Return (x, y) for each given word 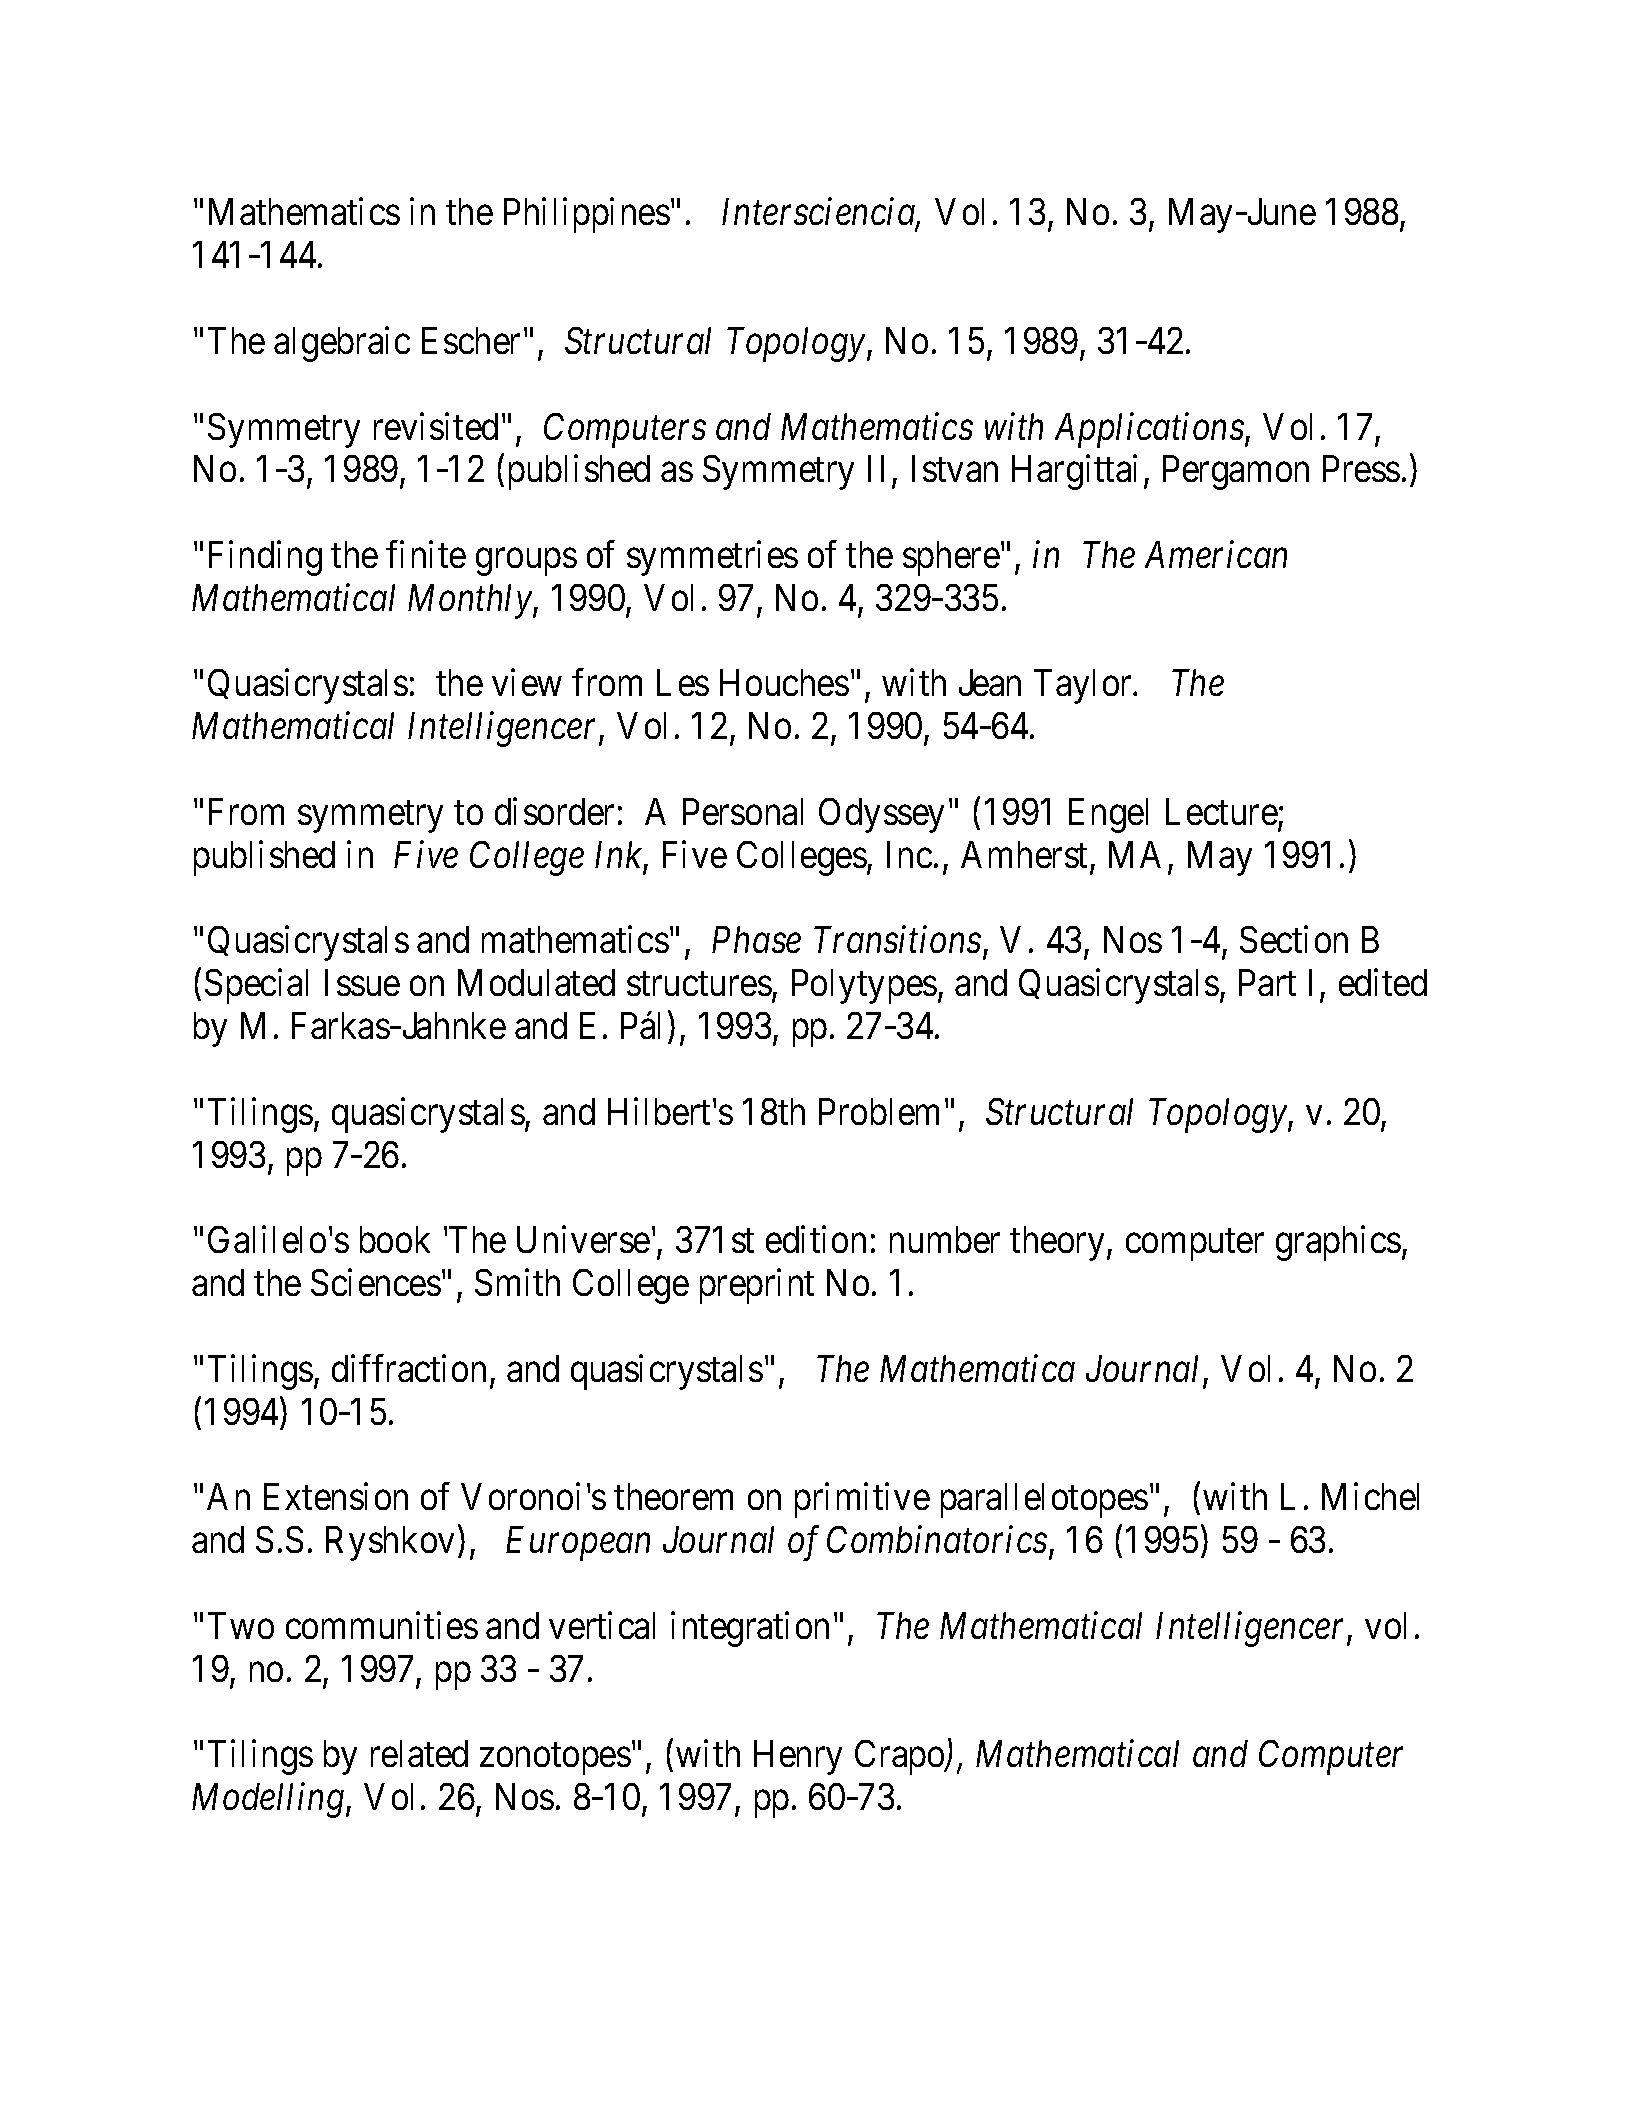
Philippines (587, 215)
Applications (1150, 430)
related (419, 1753)
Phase (756, 939)
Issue (362, 983)
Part (1267, 983)
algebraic (342, 344)
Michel (1370, 1496)
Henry (798, 1758)
